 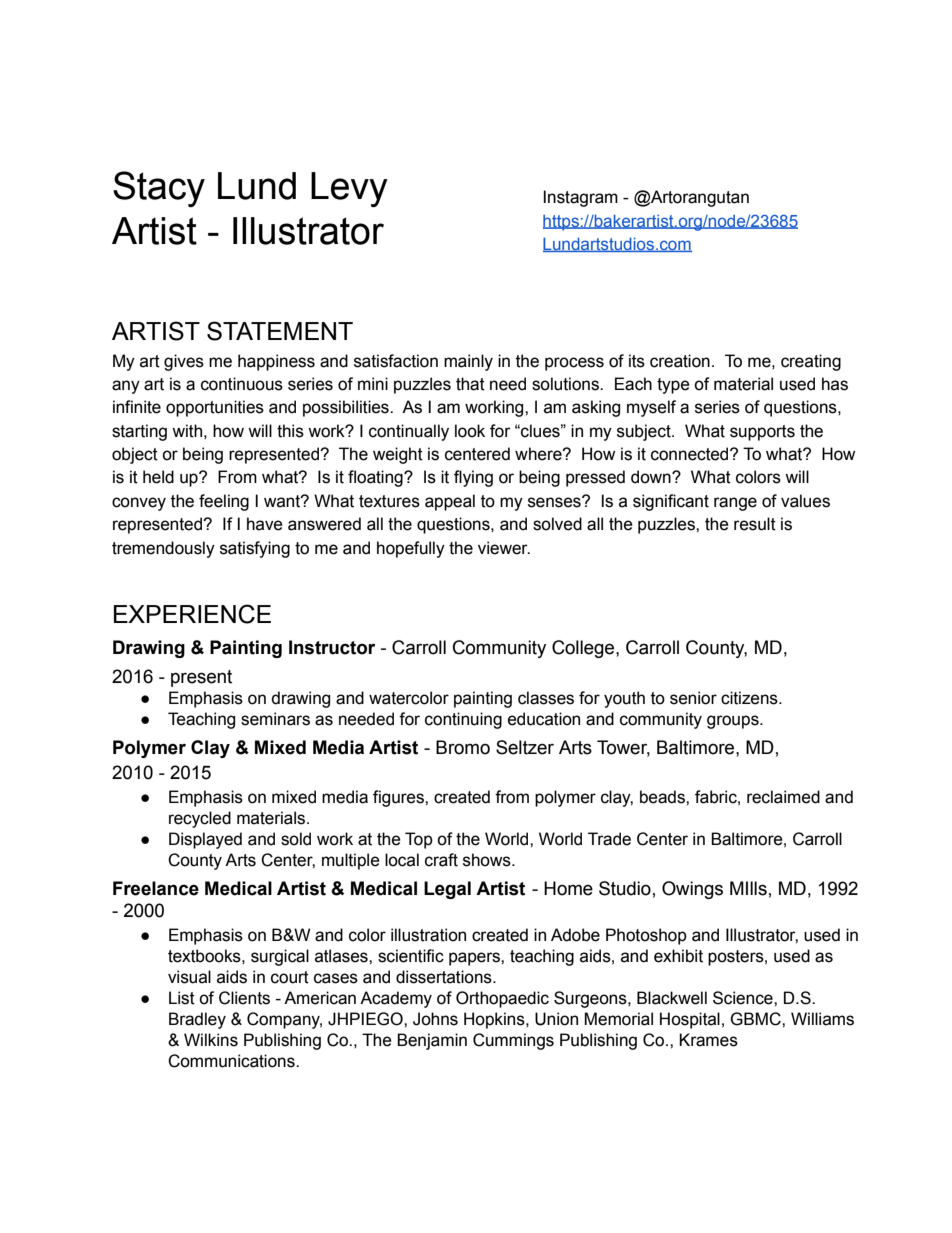 What do you see at coordinates (783, 797) in the screenshot?
I see `reclaimed` at bounding box center [783, 797].
